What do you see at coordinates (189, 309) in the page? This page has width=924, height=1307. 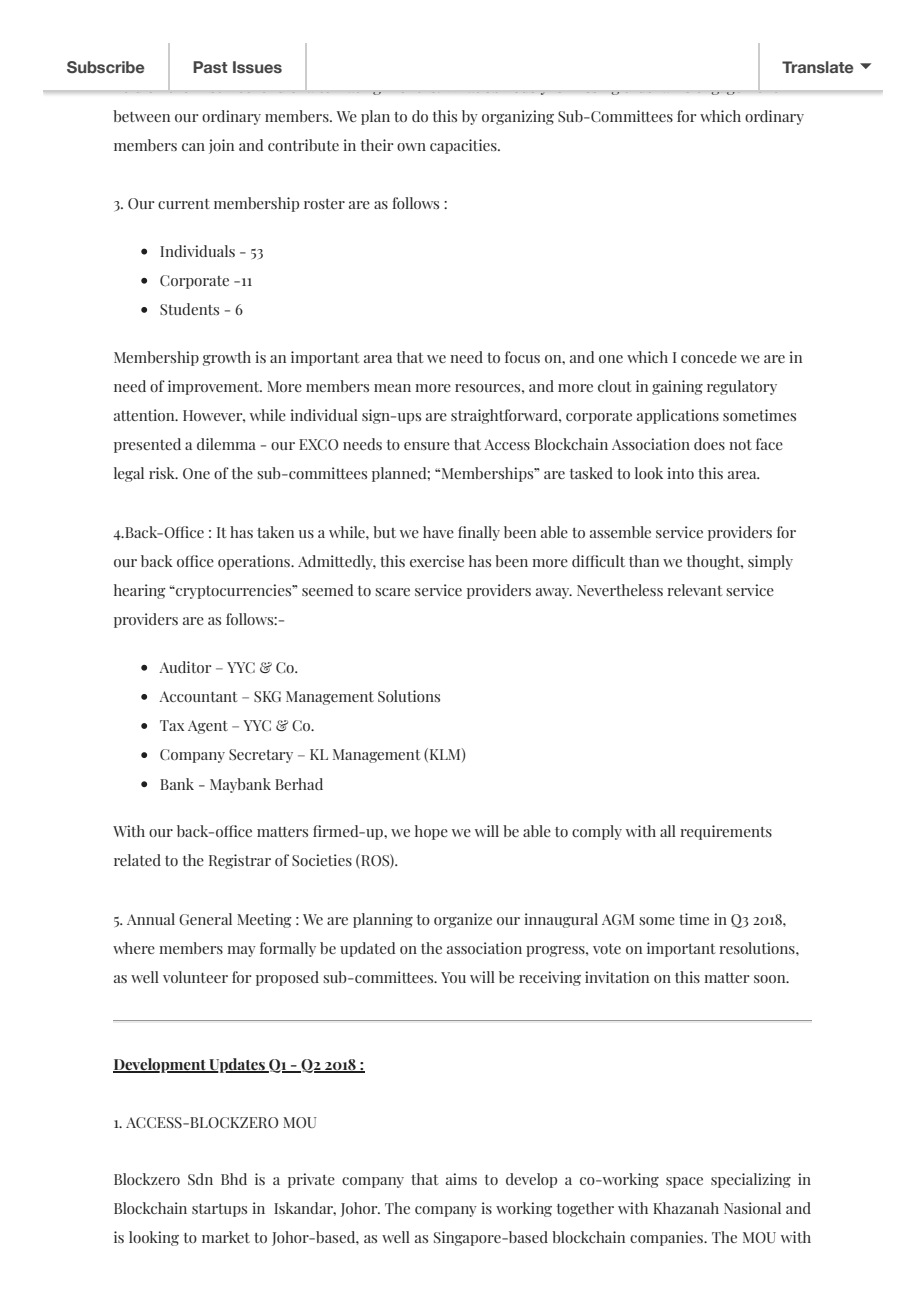 I see `Students` at bounding box center [189, 309].
